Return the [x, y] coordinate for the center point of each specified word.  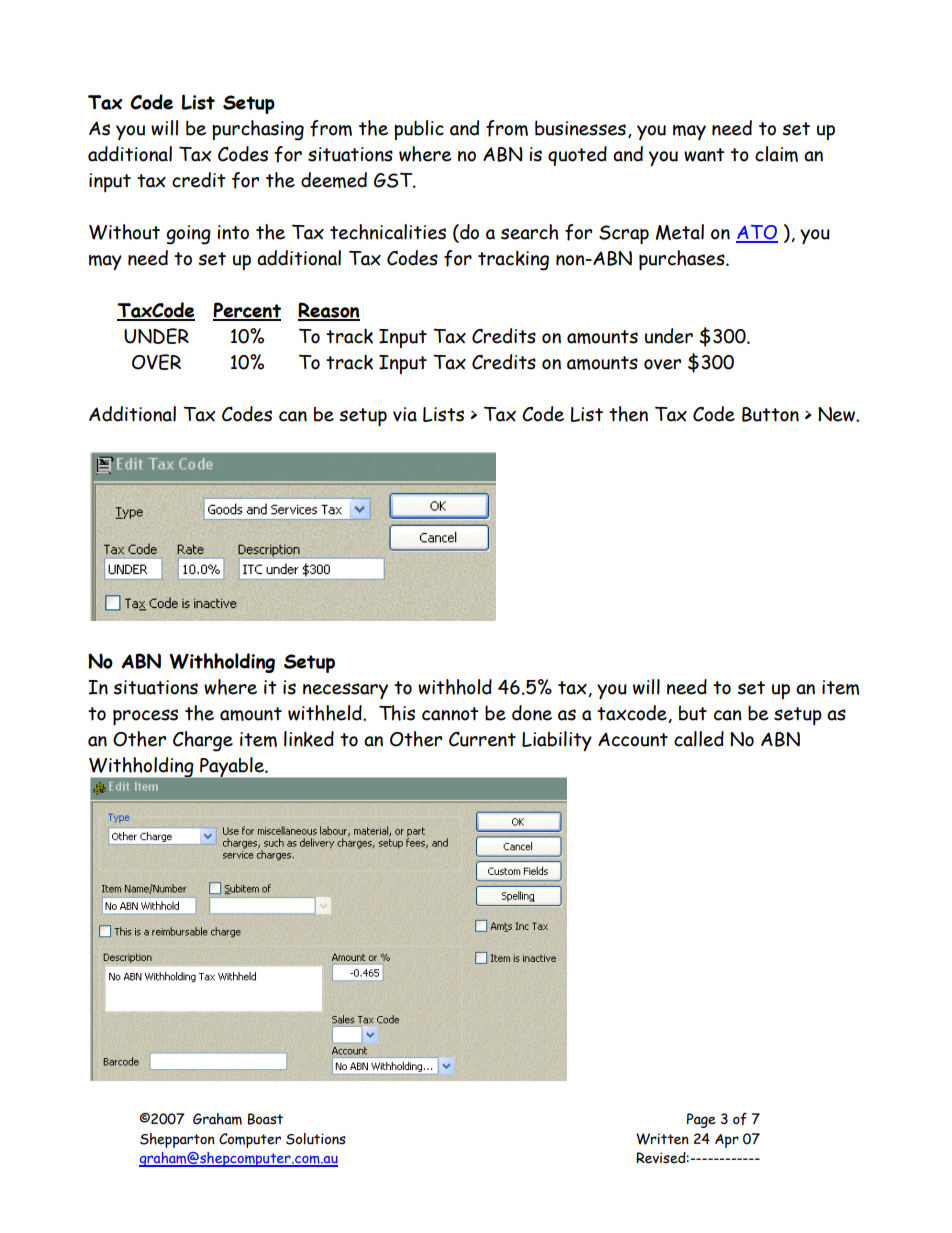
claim [776, 154]
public [419, 130]
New [837, 414]
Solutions [316, 1139]
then [628, 414]
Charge [203, 741]
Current [482, 739]
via [405, 414]
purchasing [258, 130]
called [699, 739]
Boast [265, 1119]
